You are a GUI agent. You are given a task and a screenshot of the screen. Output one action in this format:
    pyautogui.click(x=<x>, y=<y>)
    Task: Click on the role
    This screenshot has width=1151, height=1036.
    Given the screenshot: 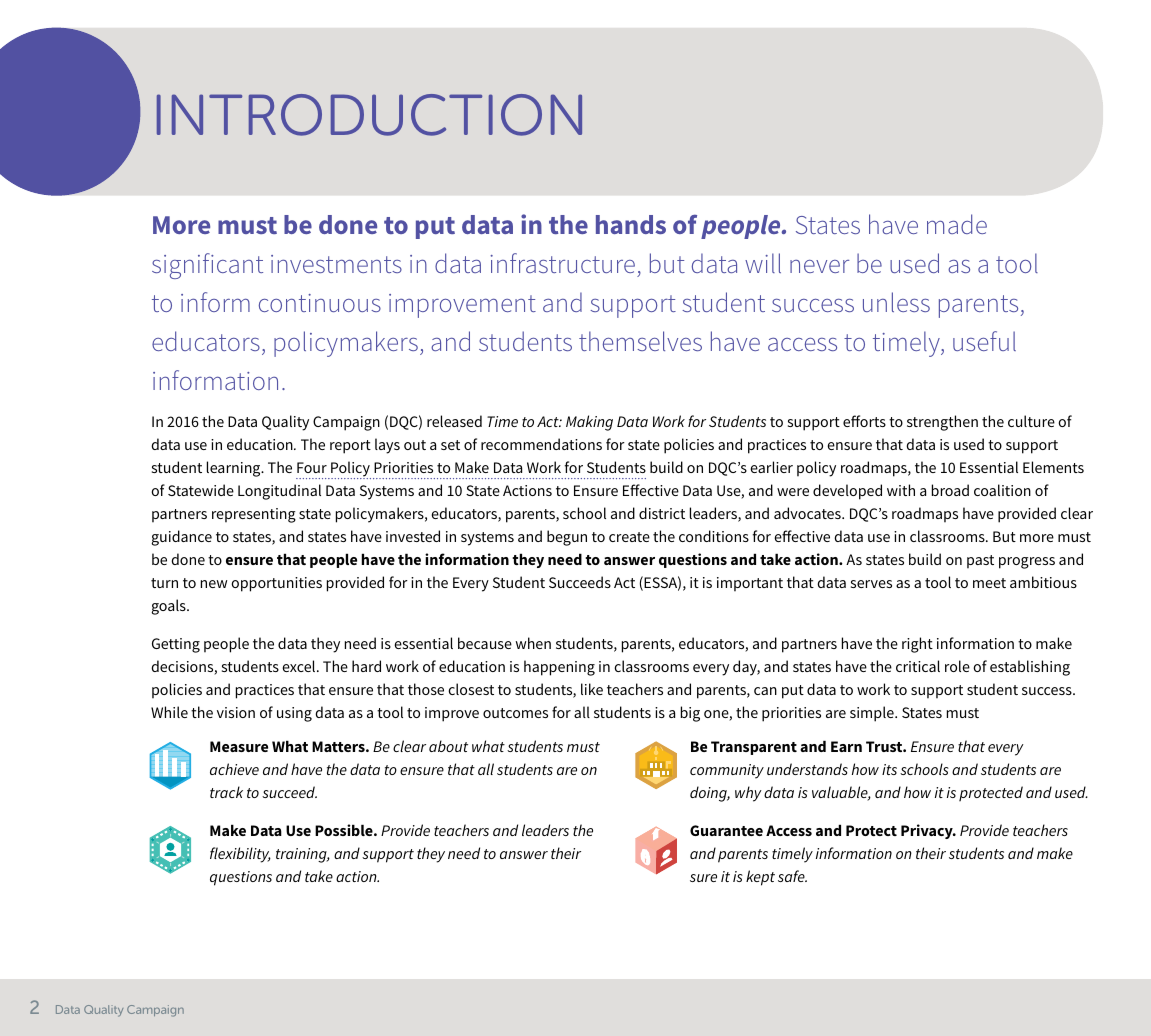 What is the action you would take?
    pyautogui.click(x=957, y=666)
